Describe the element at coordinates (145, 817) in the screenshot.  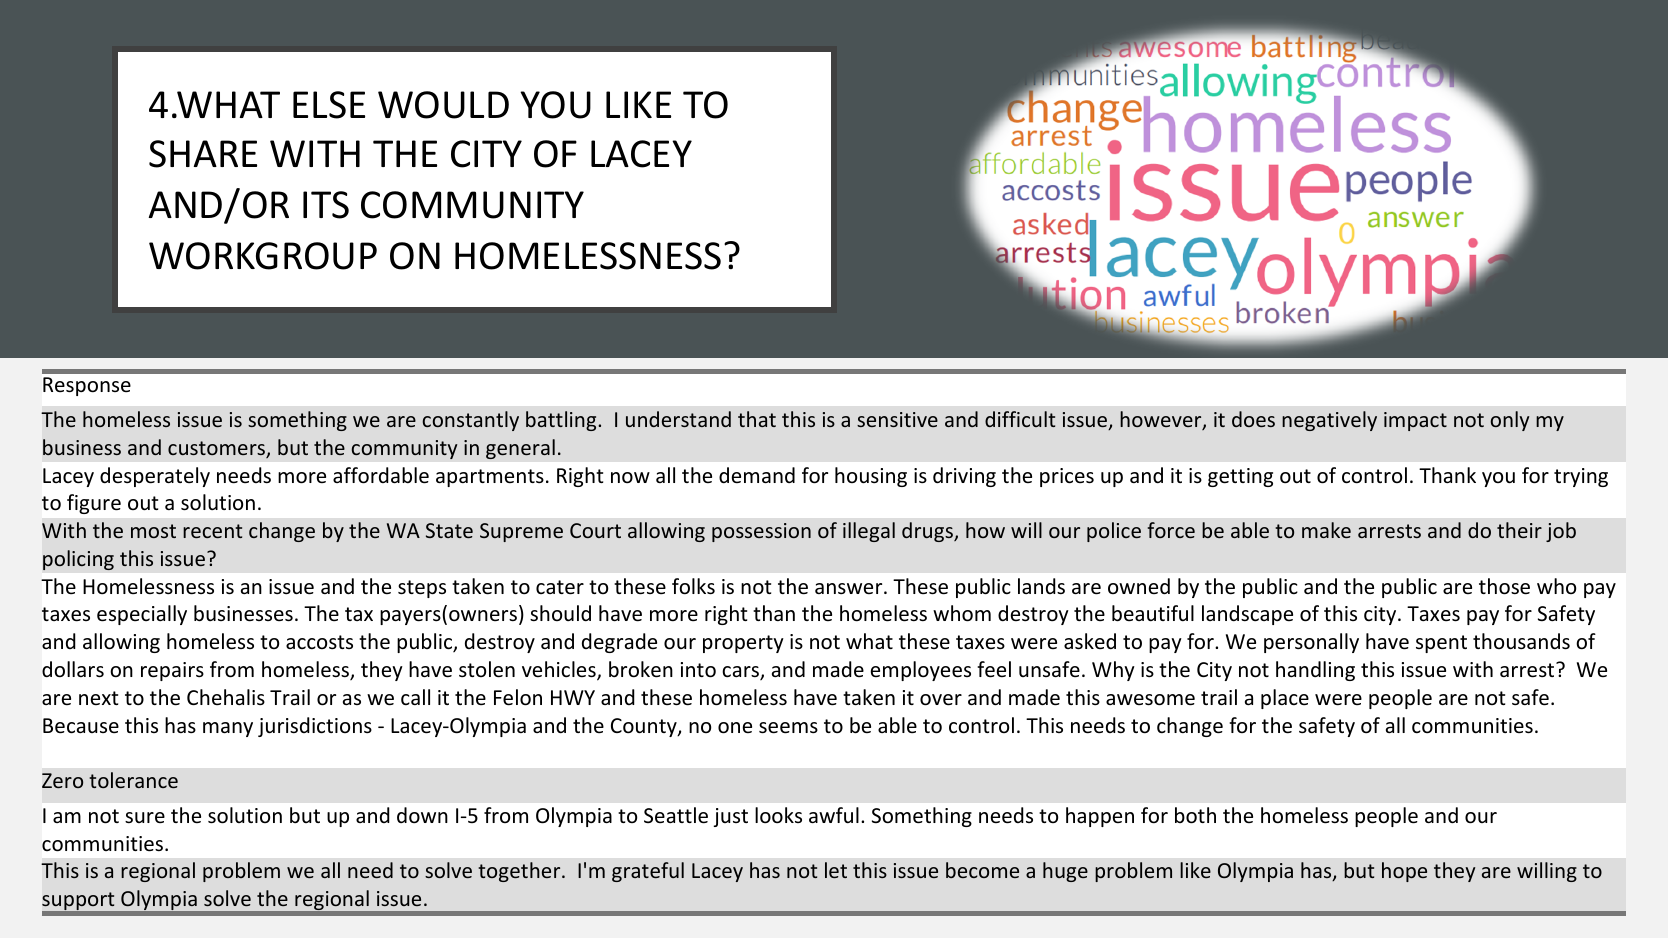
I see `sure` at that location.
